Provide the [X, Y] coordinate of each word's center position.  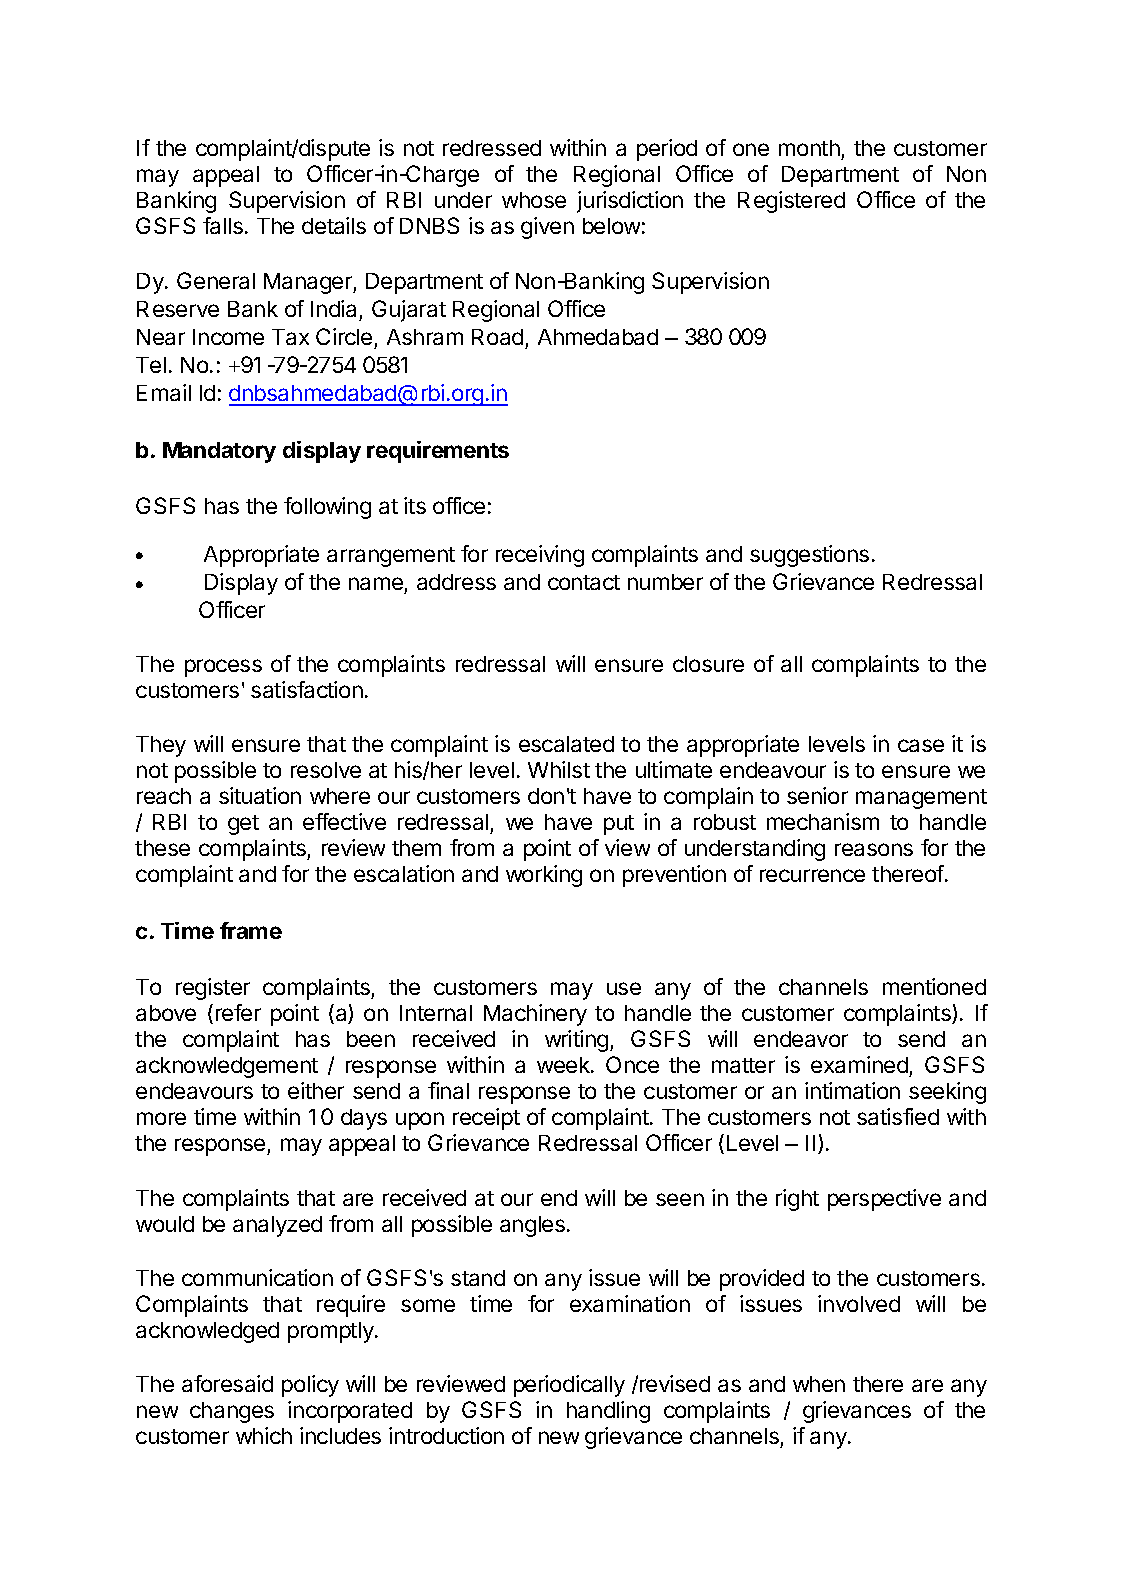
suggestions [809, 556]
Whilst [559, 769]
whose [534, 200]
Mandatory [219, 452]
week [564, 1065]
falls [223, 225]
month [810, 150]
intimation [852, 1090]
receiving [540, 556]
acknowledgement [227, 1067]
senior [817, 795]
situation [260, 795]
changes [232, 1412]
